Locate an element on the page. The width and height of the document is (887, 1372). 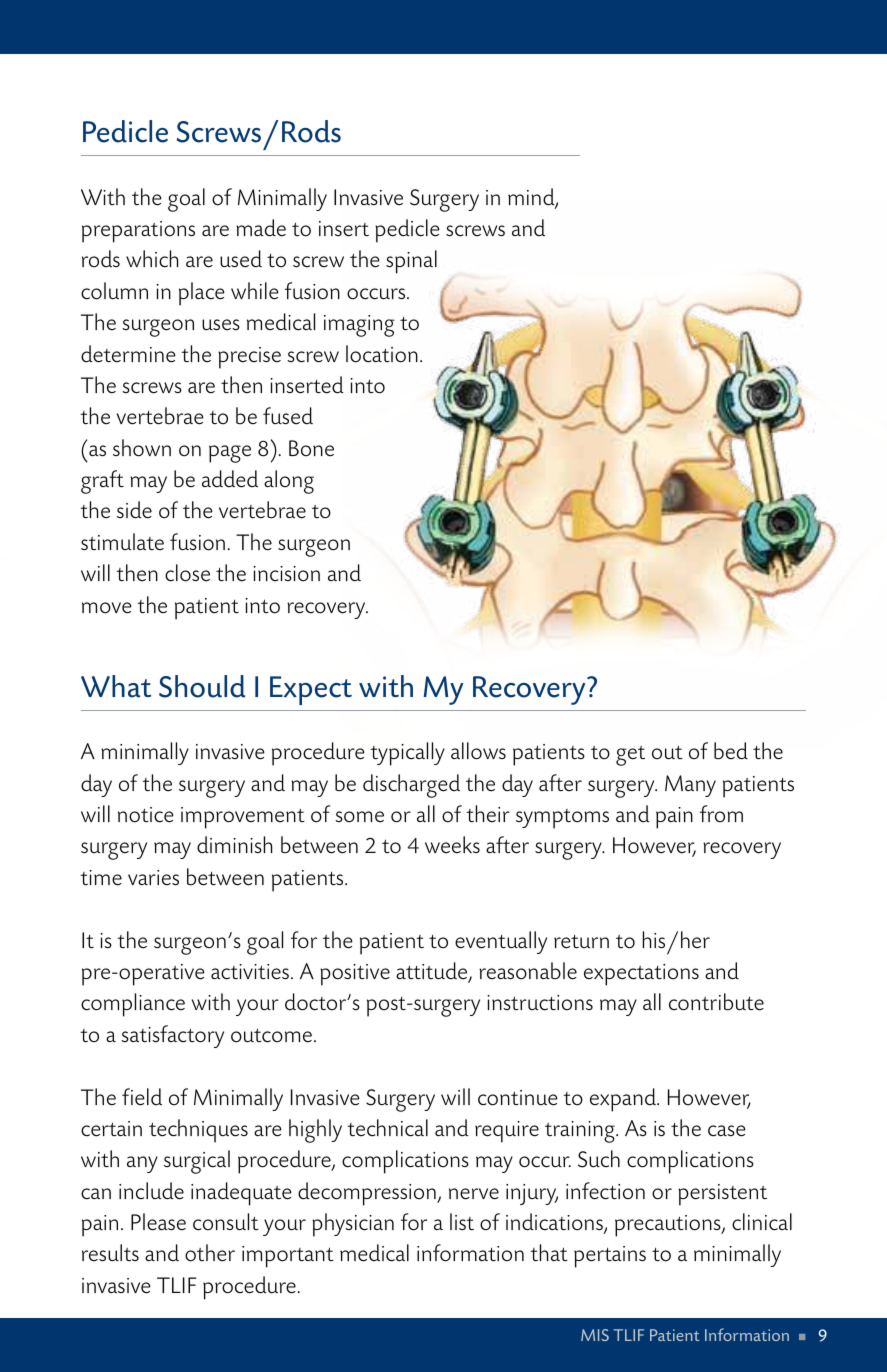
bed is located at coordinates (731, 751).
